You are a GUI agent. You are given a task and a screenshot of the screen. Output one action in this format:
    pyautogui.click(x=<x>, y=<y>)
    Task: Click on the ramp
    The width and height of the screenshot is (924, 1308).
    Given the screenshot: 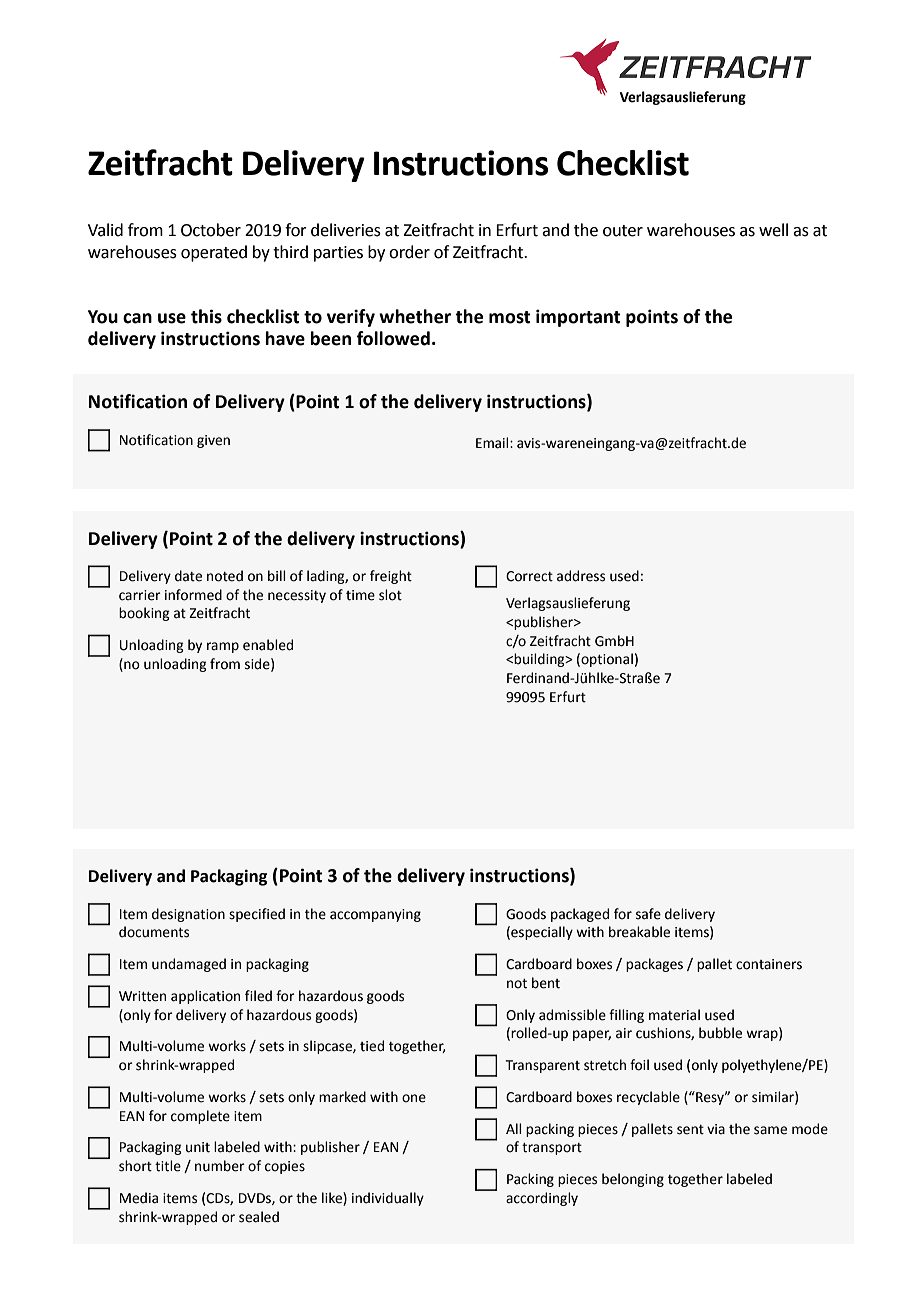 What is the action you would take?
    pyautogui.click(x=223, y=647)
